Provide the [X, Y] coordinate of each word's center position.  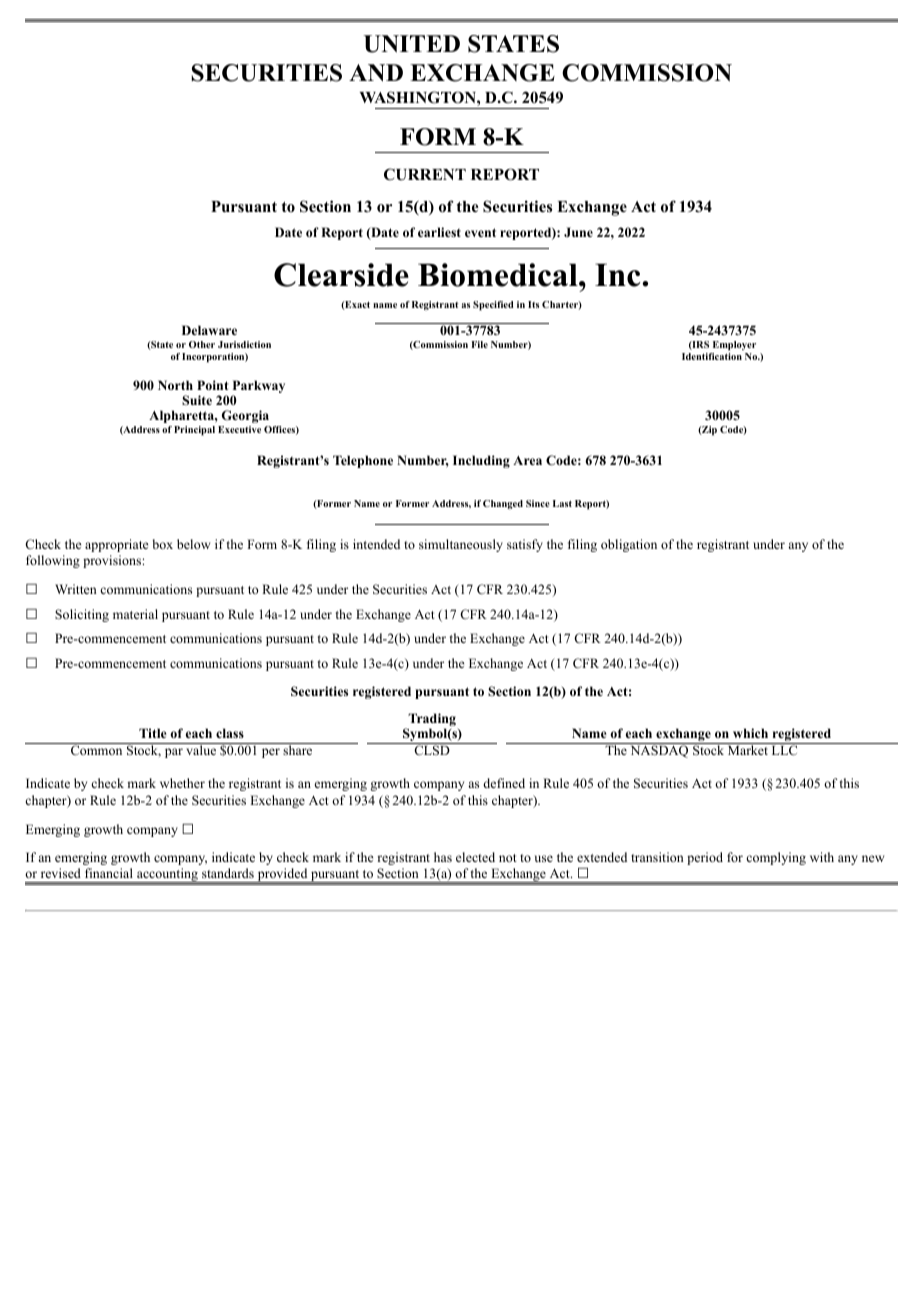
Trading [431, 721]
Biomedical [499, 275]
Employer [734, 346]
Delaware [209, 330]
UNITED [412, 44]
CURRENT [425, 174]
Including [481, 461]
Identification [712, 355]
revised [61, 873]
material [135, 614]
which [750, 733]
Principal [194, 431]
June [578, 232]
